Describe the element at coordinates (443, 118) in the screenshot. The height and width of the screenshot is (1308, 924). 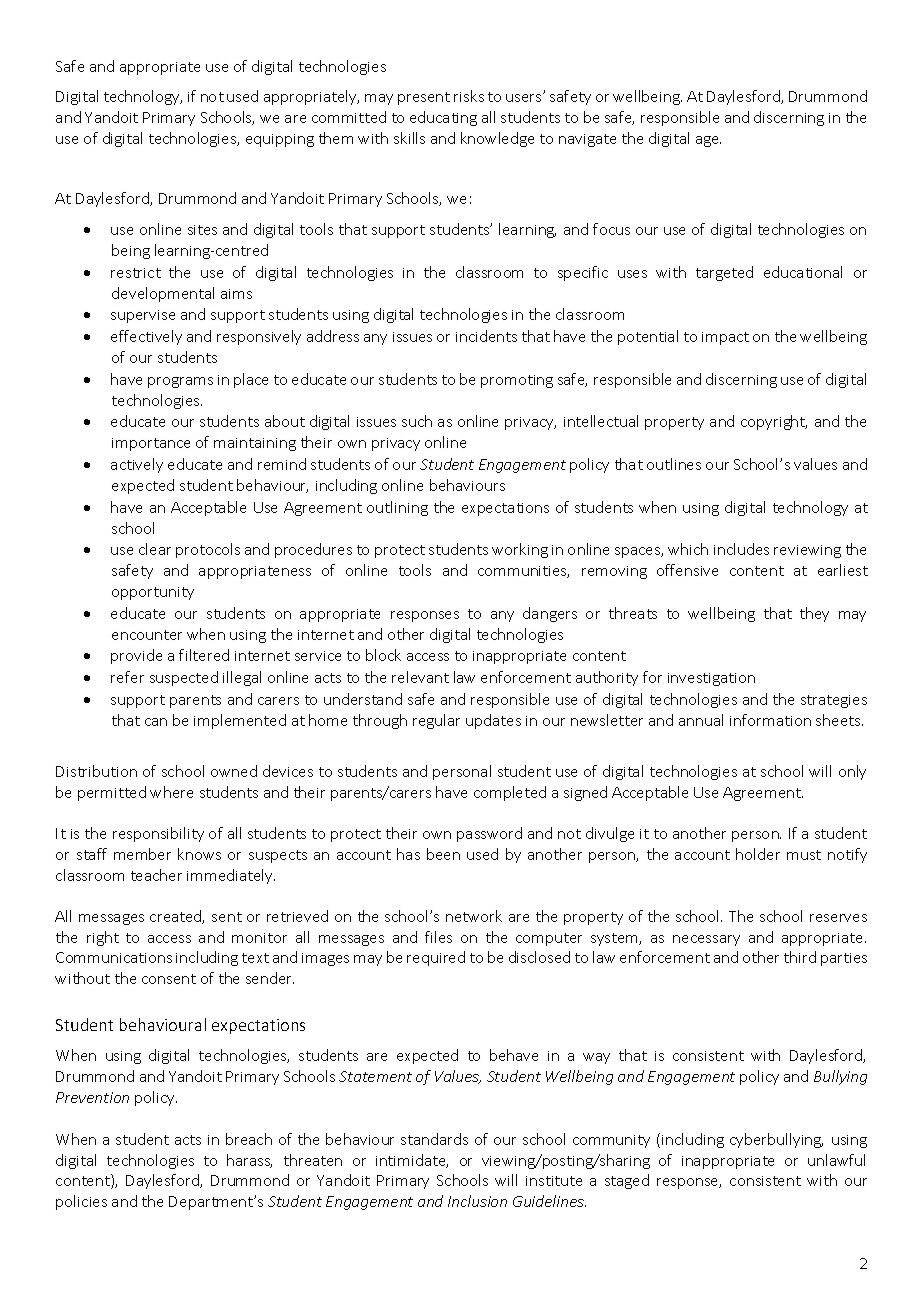
I see `educating` at that location.
